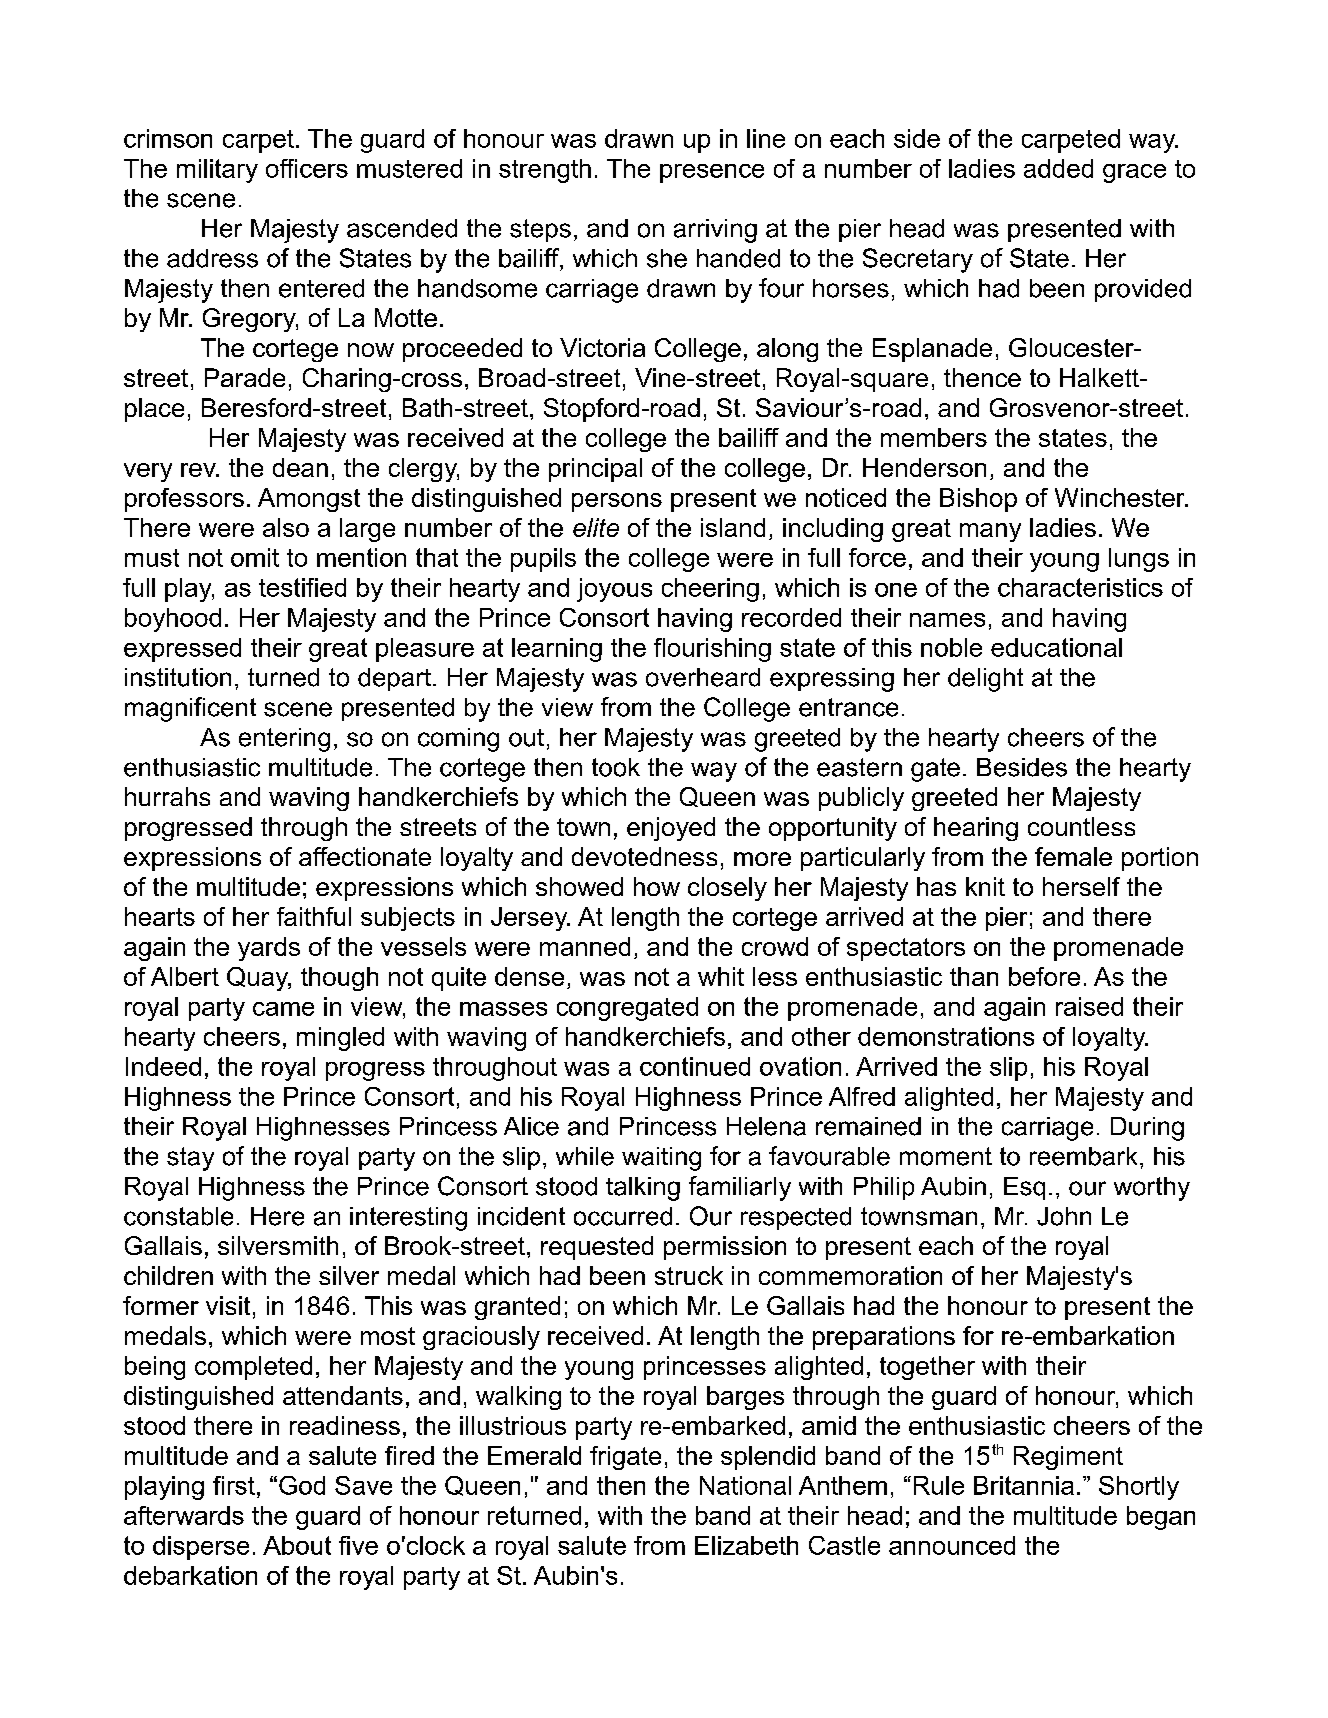  I want to click on officers, so click(307, 168).
